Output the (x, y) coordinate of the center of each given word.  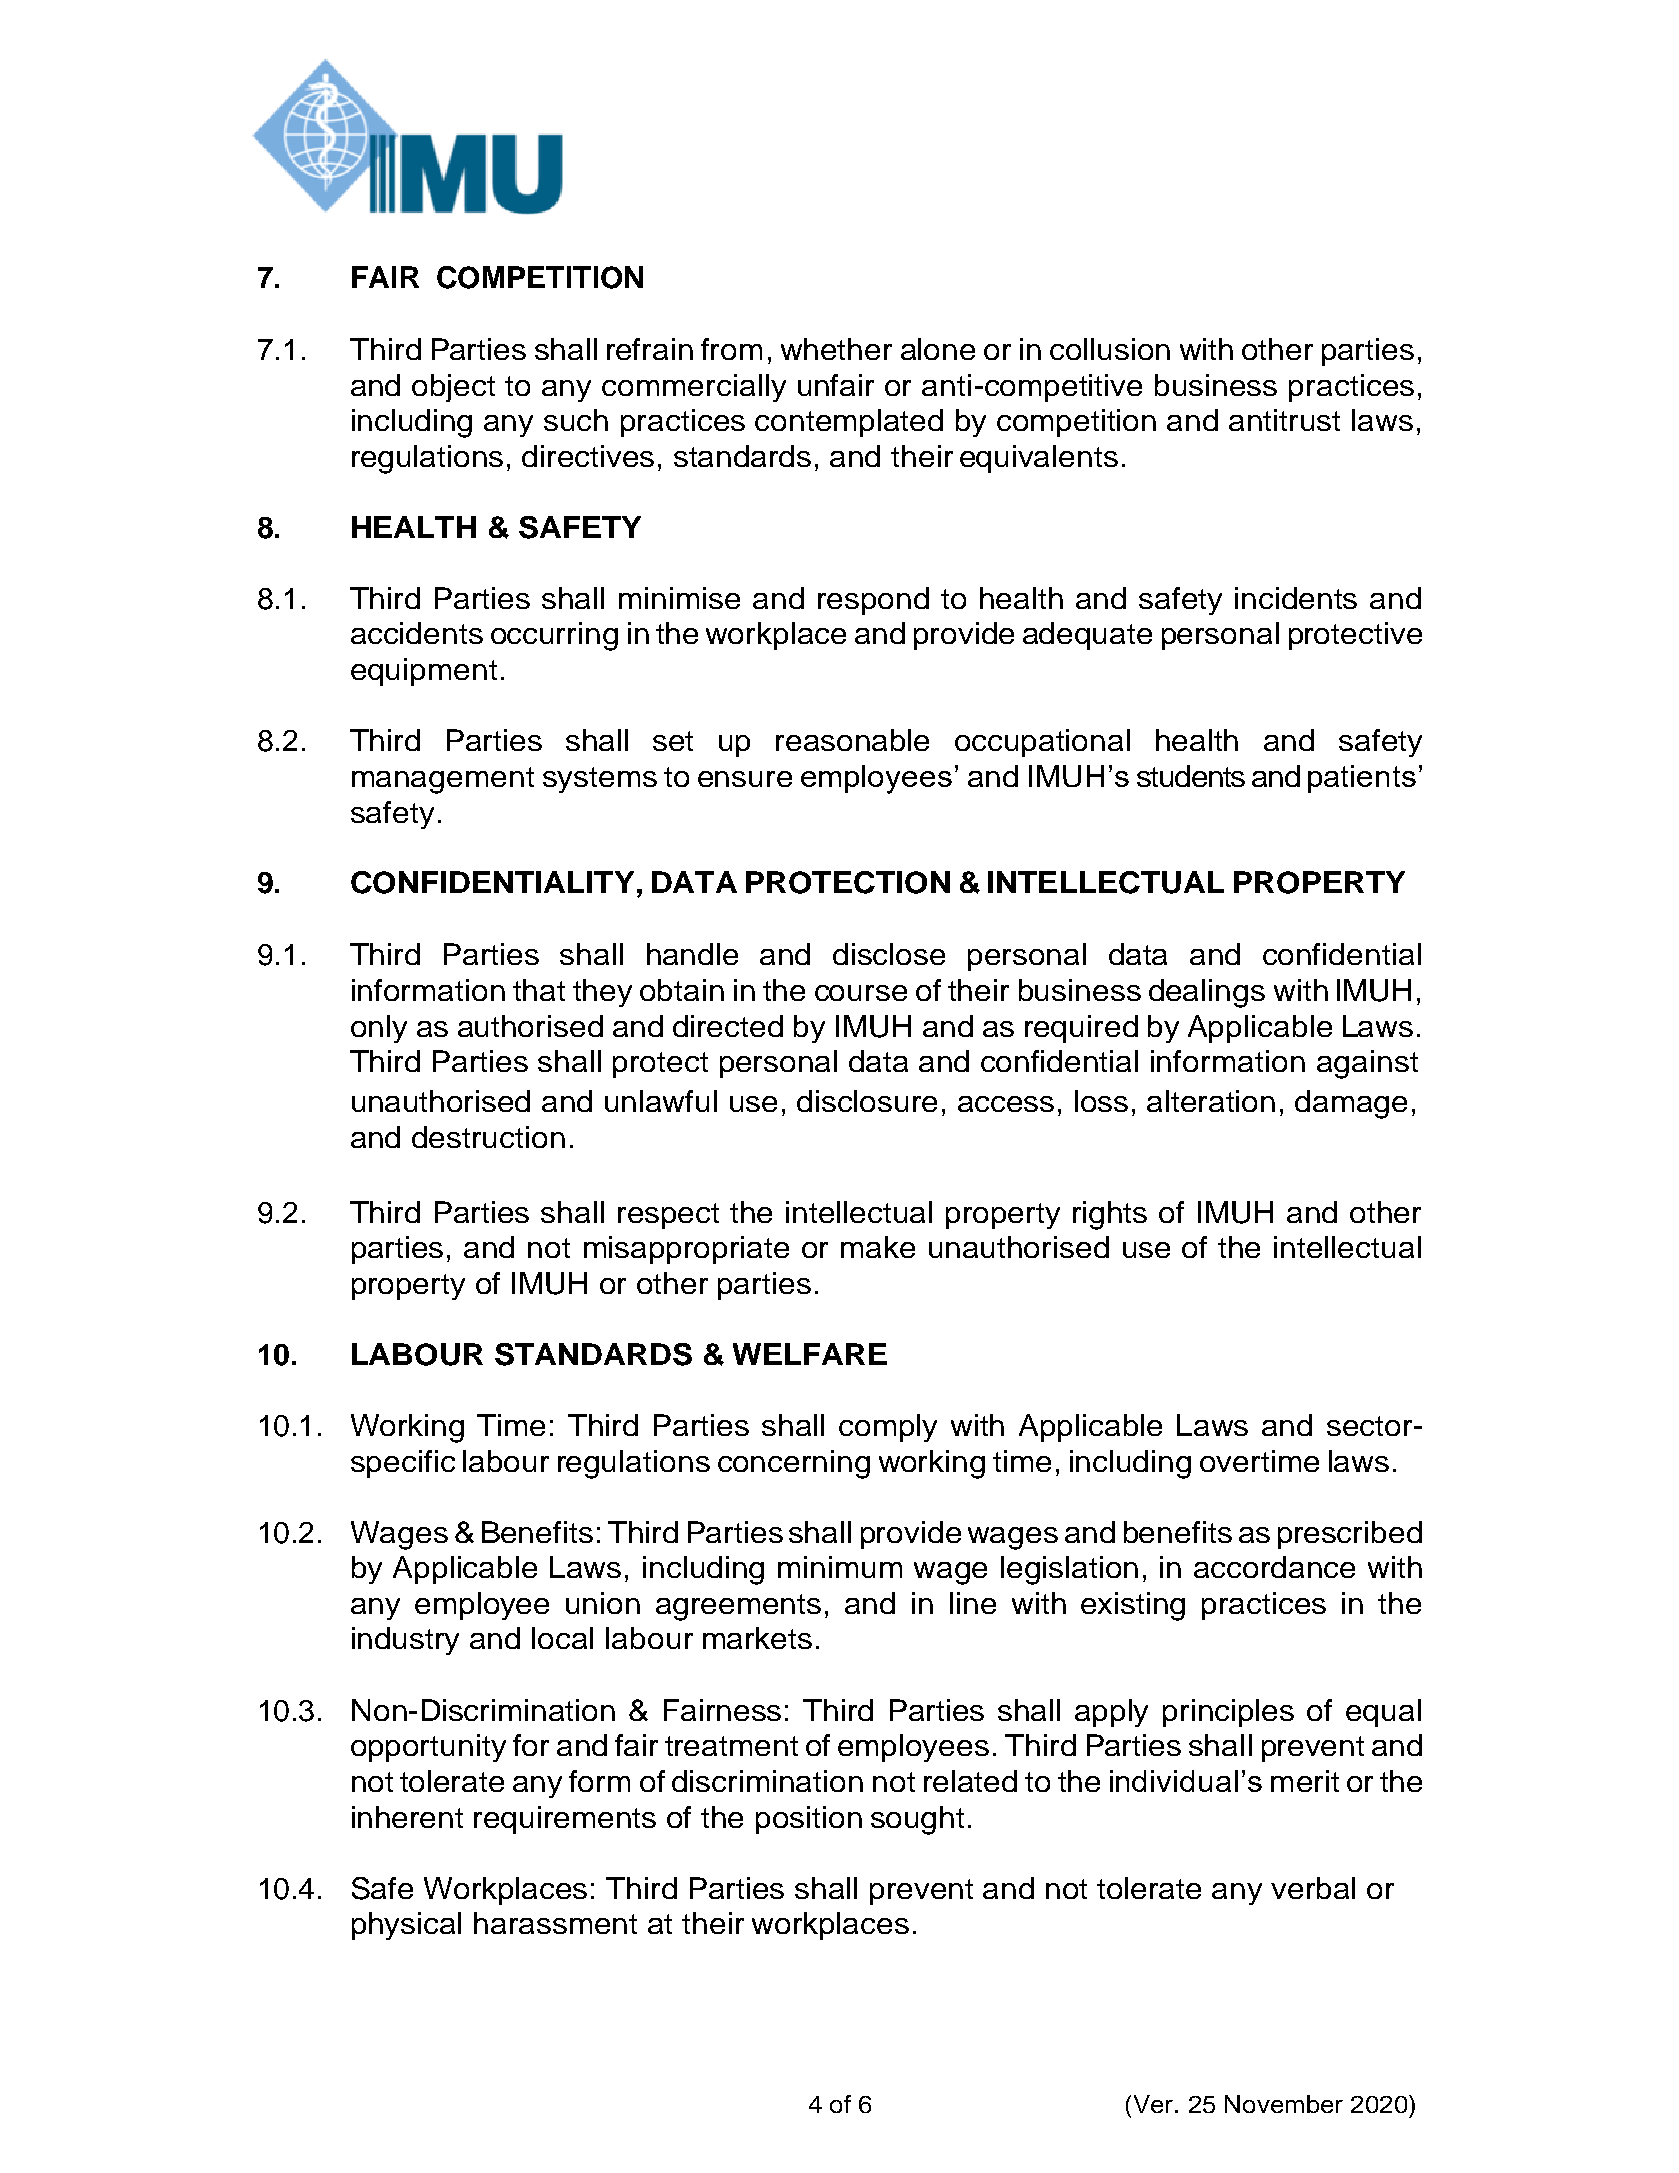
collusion (1110, 349)
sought (917, 1820)
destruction (488, 1137)
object (453, 388)
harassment (555, 1923)
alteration (1211, 1101)
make (878, 1247)
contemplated (849, 423)
